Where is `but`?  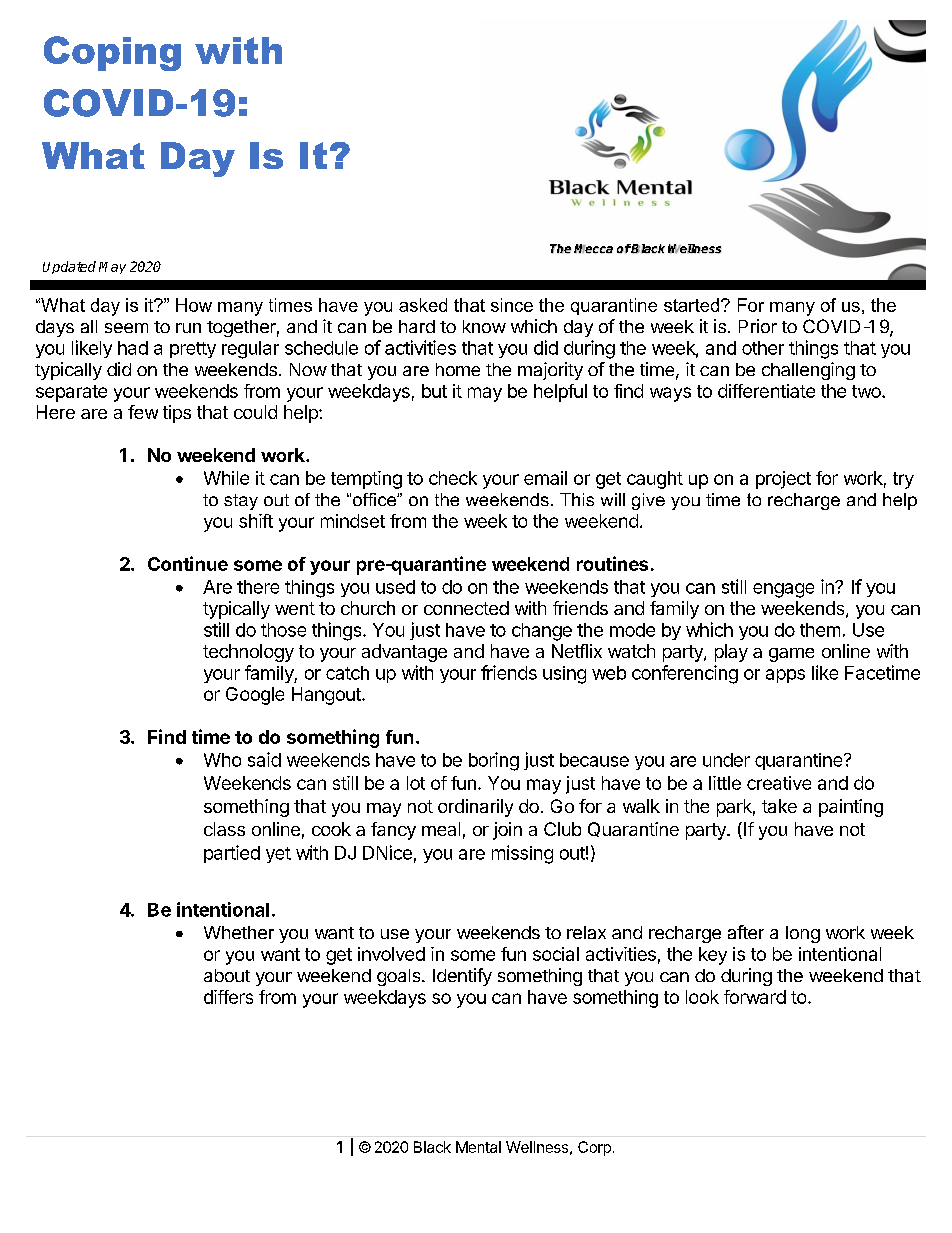
but is located at coordinates (434, 391).
